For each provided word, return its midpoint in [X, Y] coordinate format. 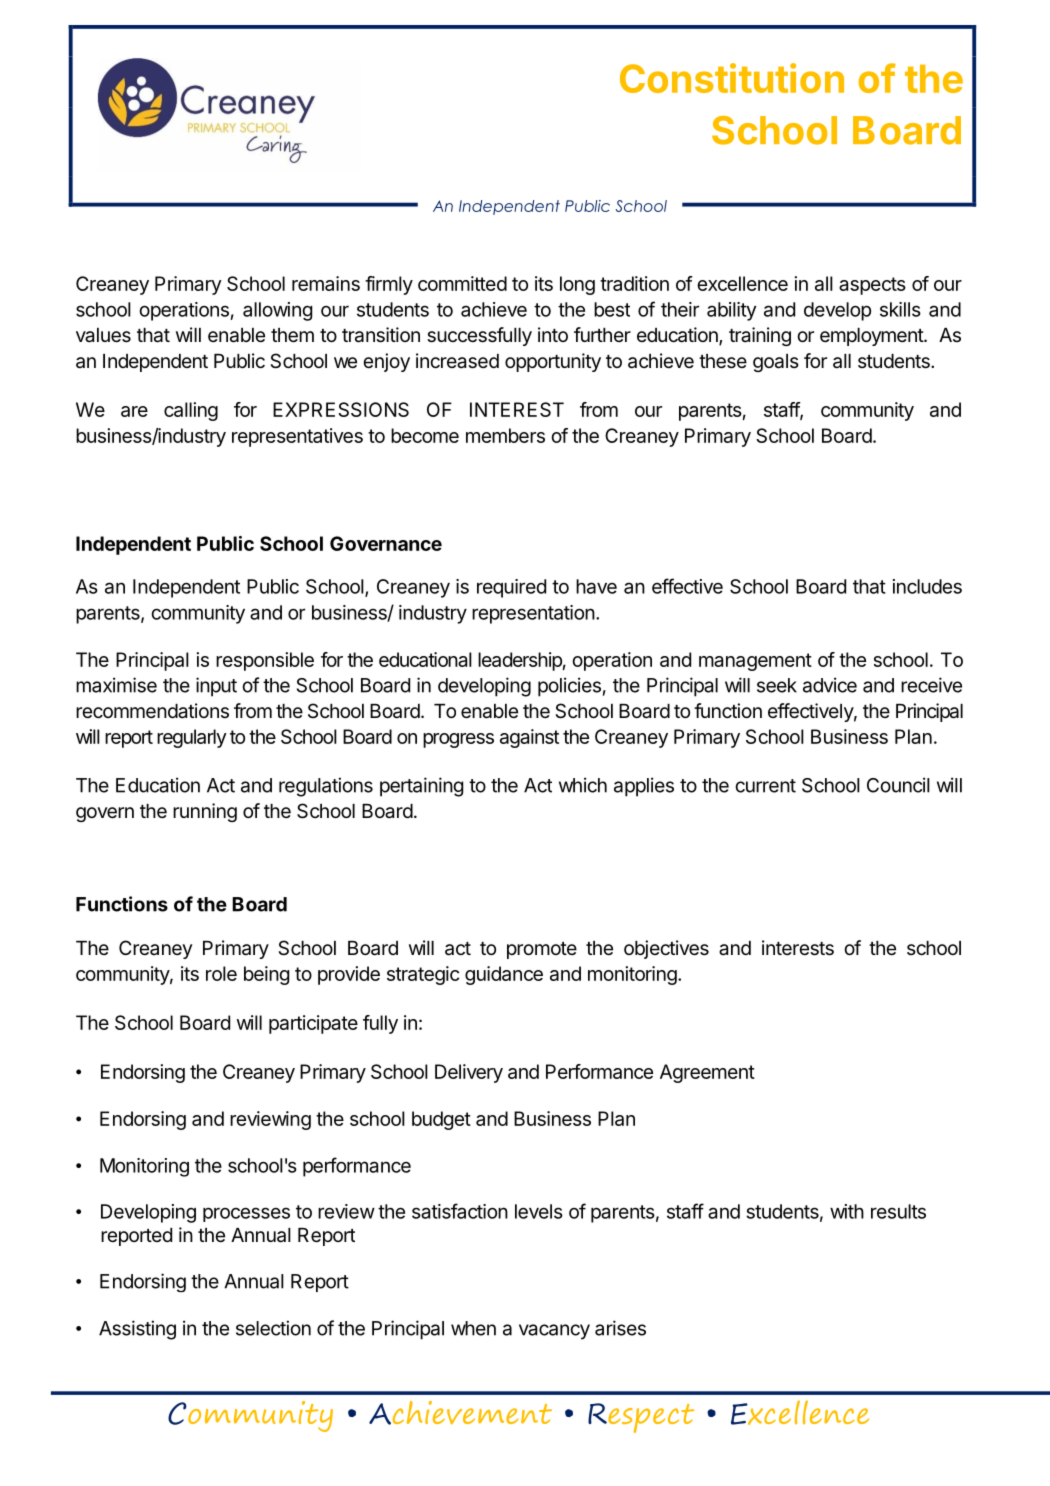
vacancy [554, 1332]
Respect [641, 1418]
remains [326, 283]
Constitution [732, 78]
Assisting [137, 1330]
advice [830, 685]
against [529, 738]
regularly [192, 738]
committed [462, 283]
